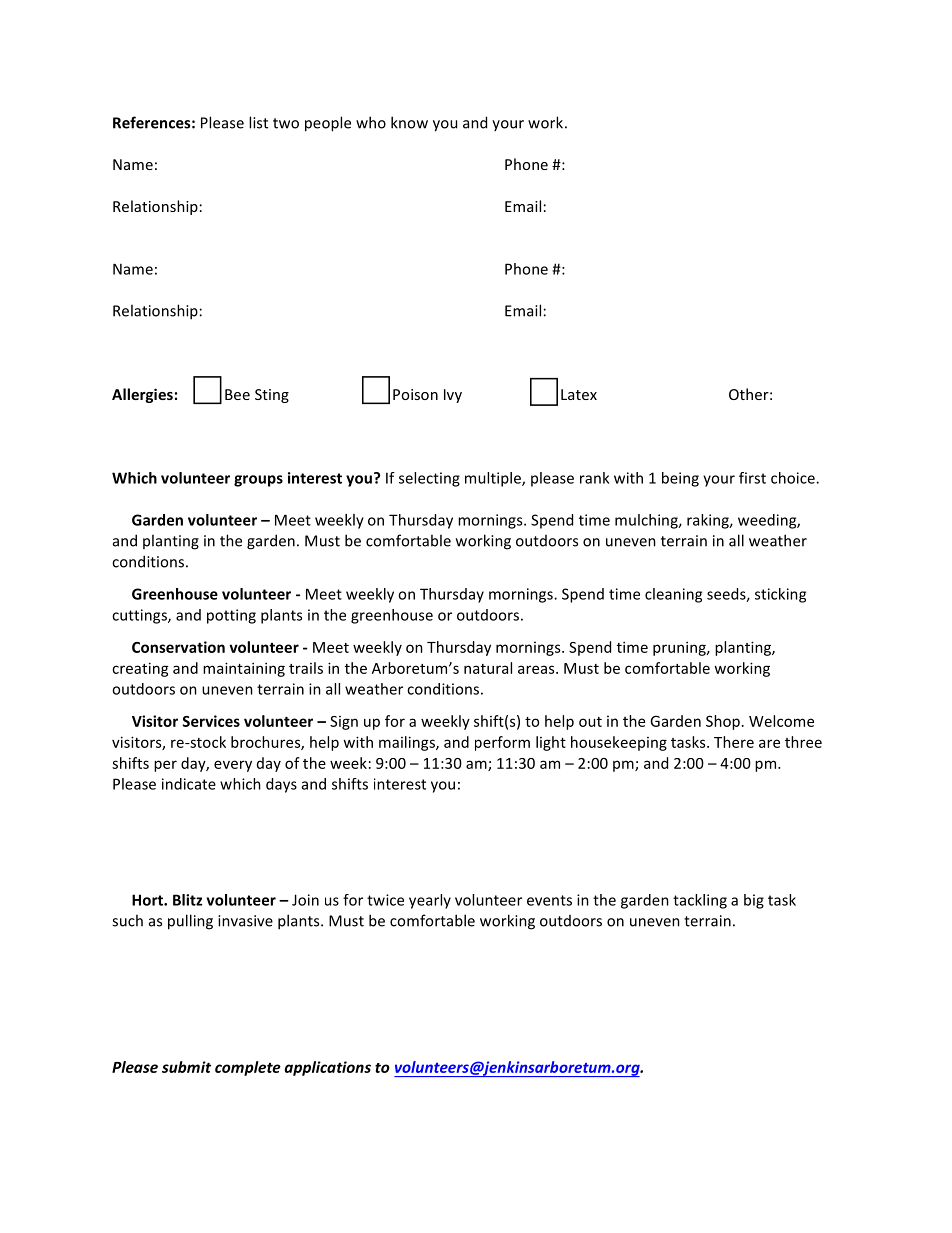 The width and height of the screenshot is (952, 1233). What do you see at coordinates (752, 478) in the screenshot?
I see `first` at bounding box center [752, 478].
